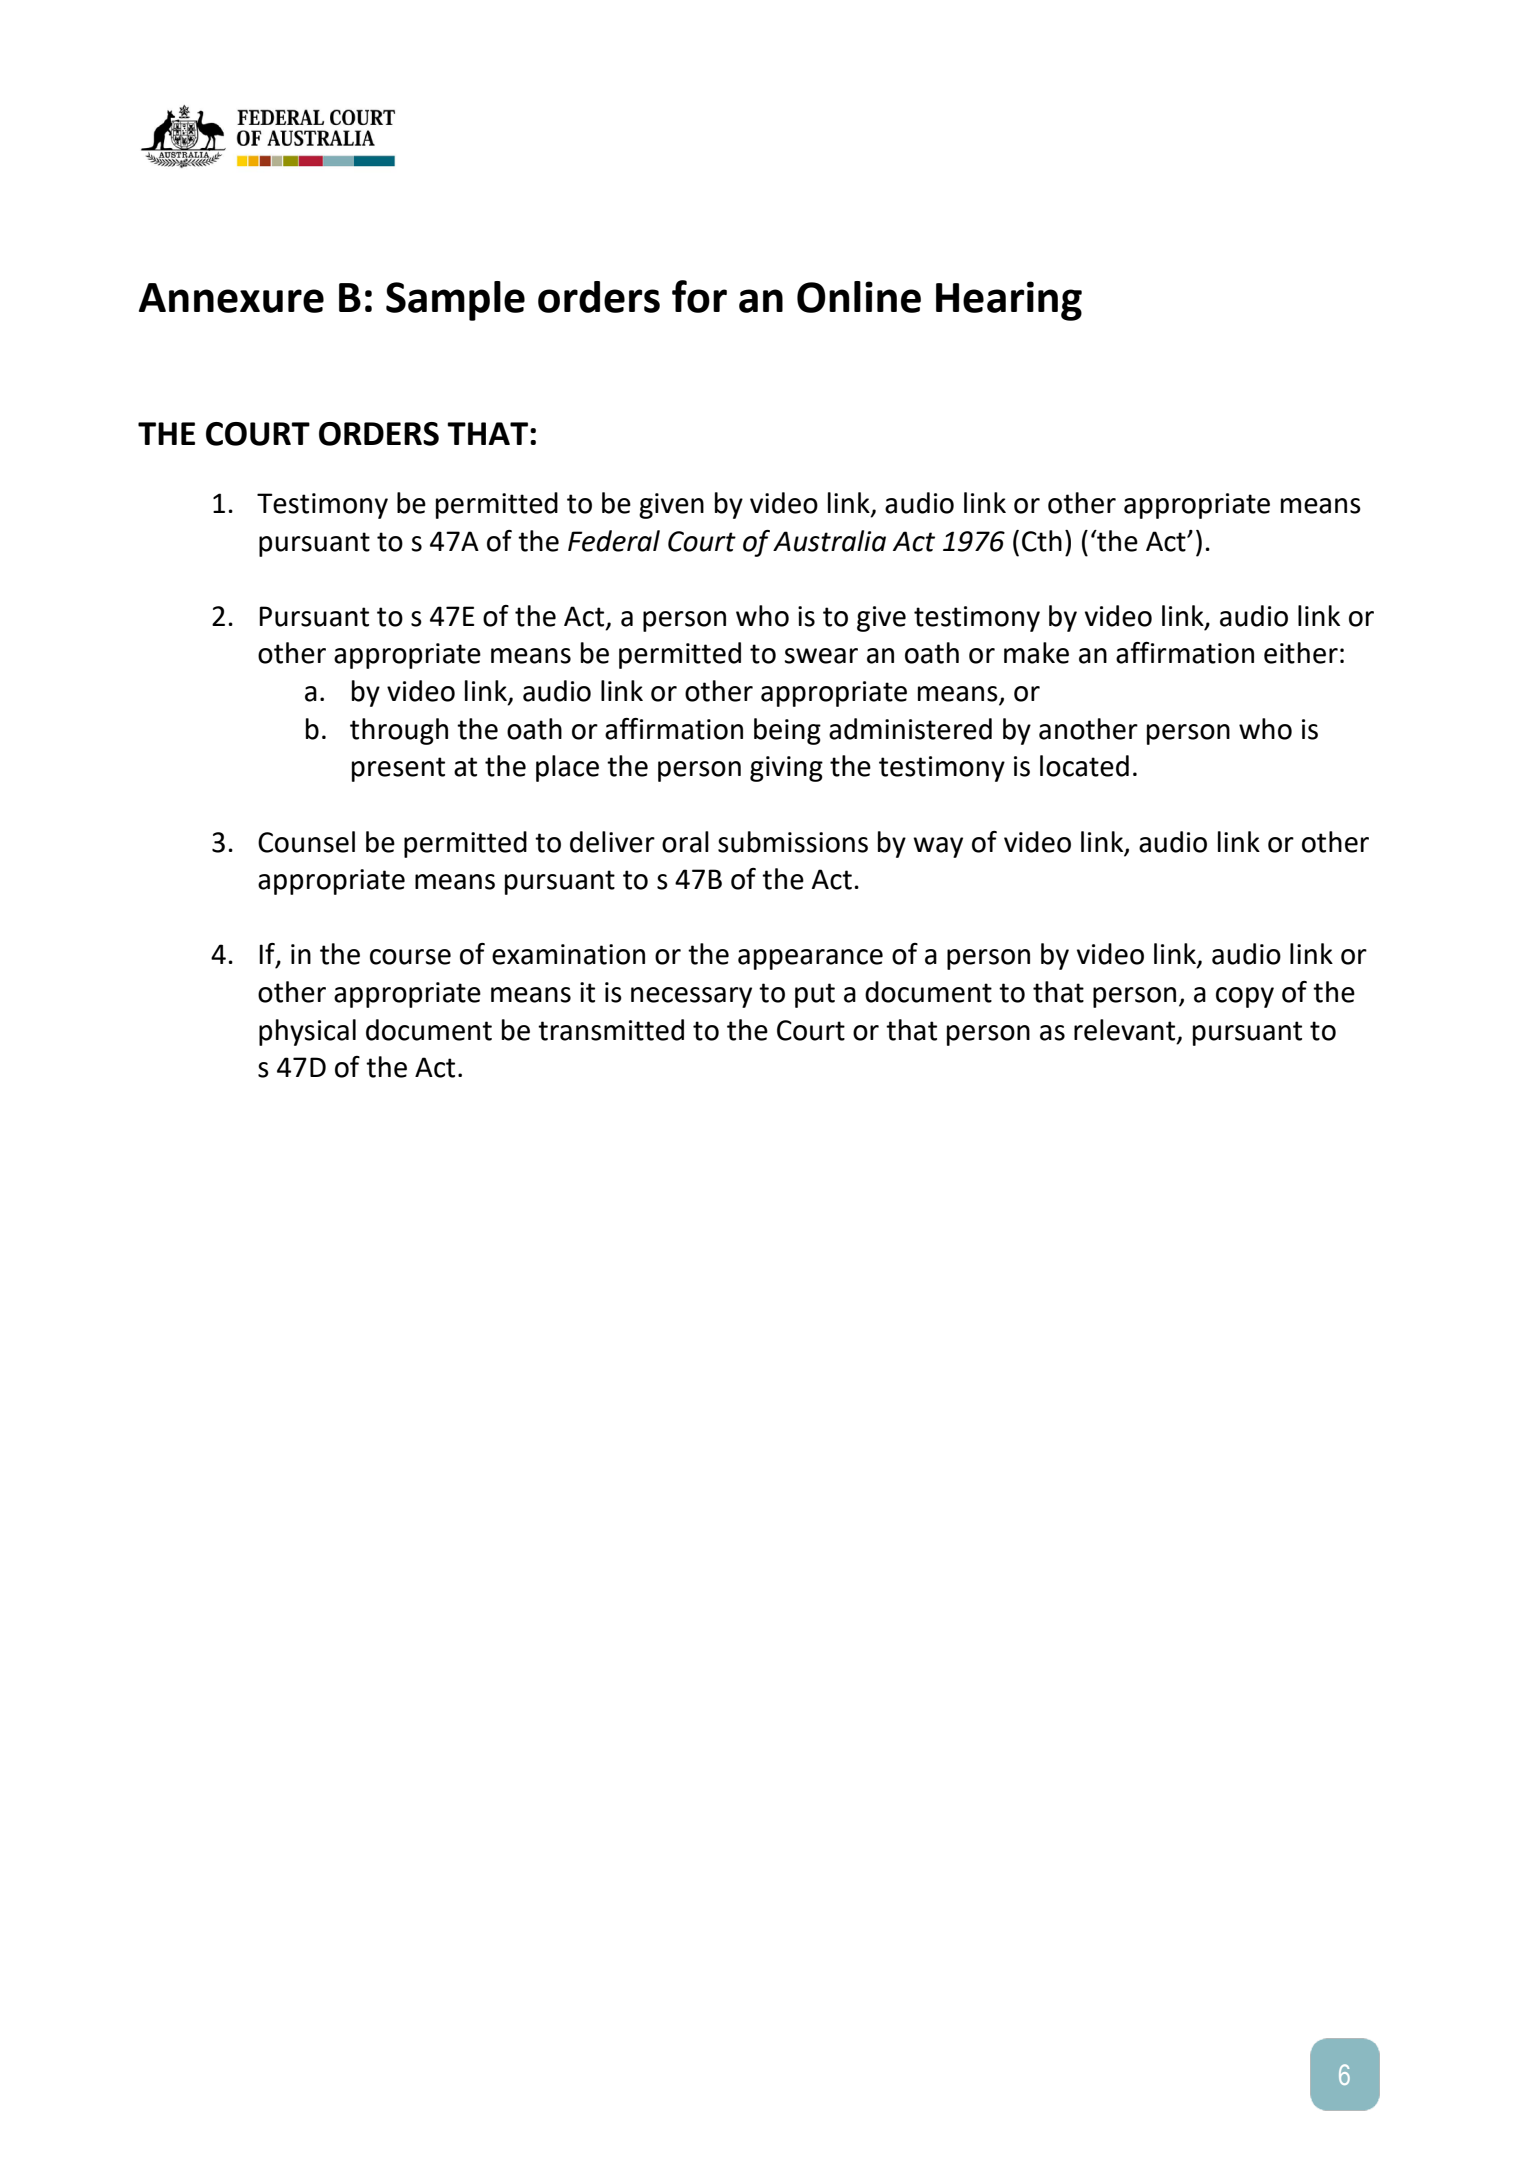 The image size is (1528, 2161). I want to click on swear, so click(821, 656).
